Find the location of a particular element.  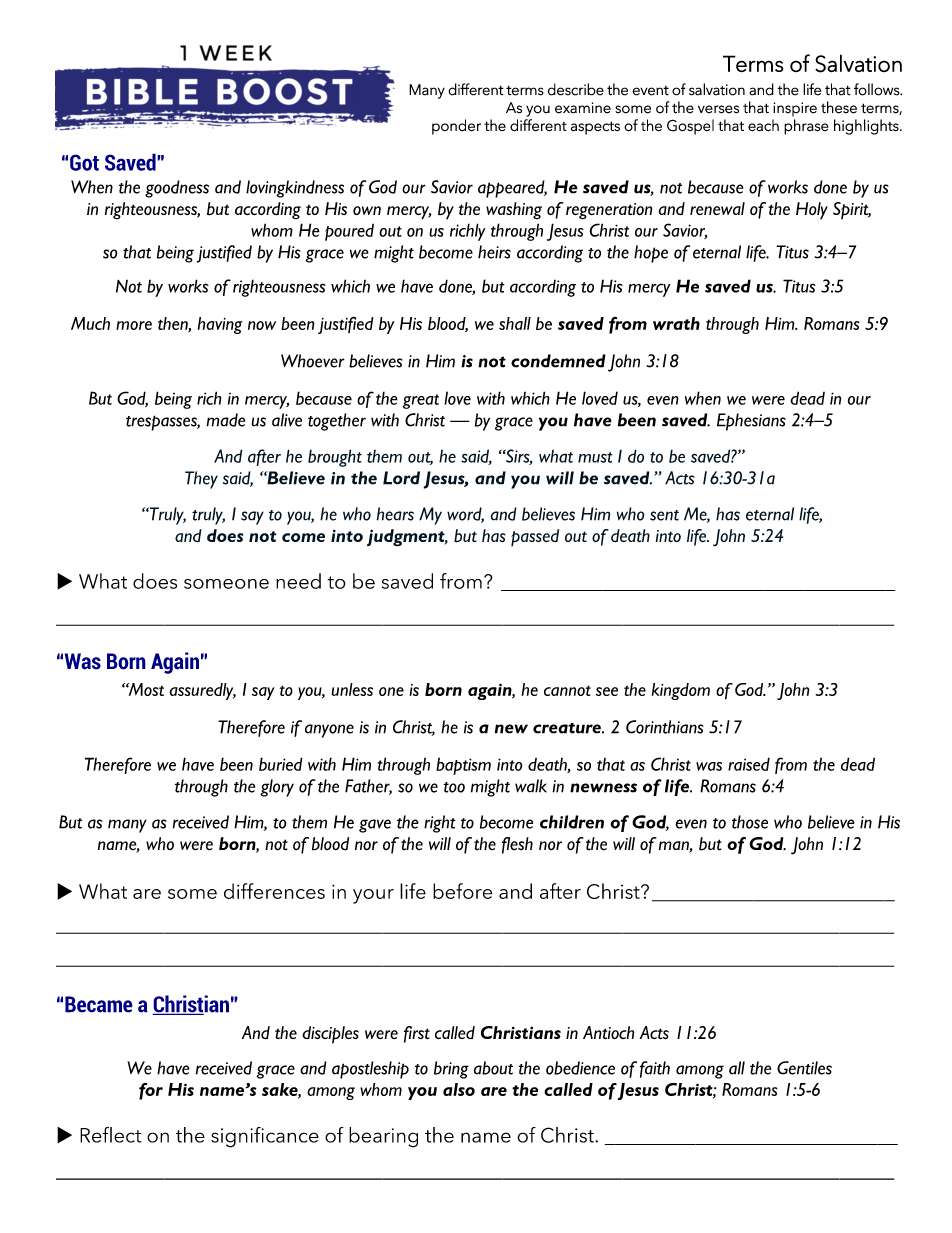

Reflect is located at coordinates (111, 1135).
